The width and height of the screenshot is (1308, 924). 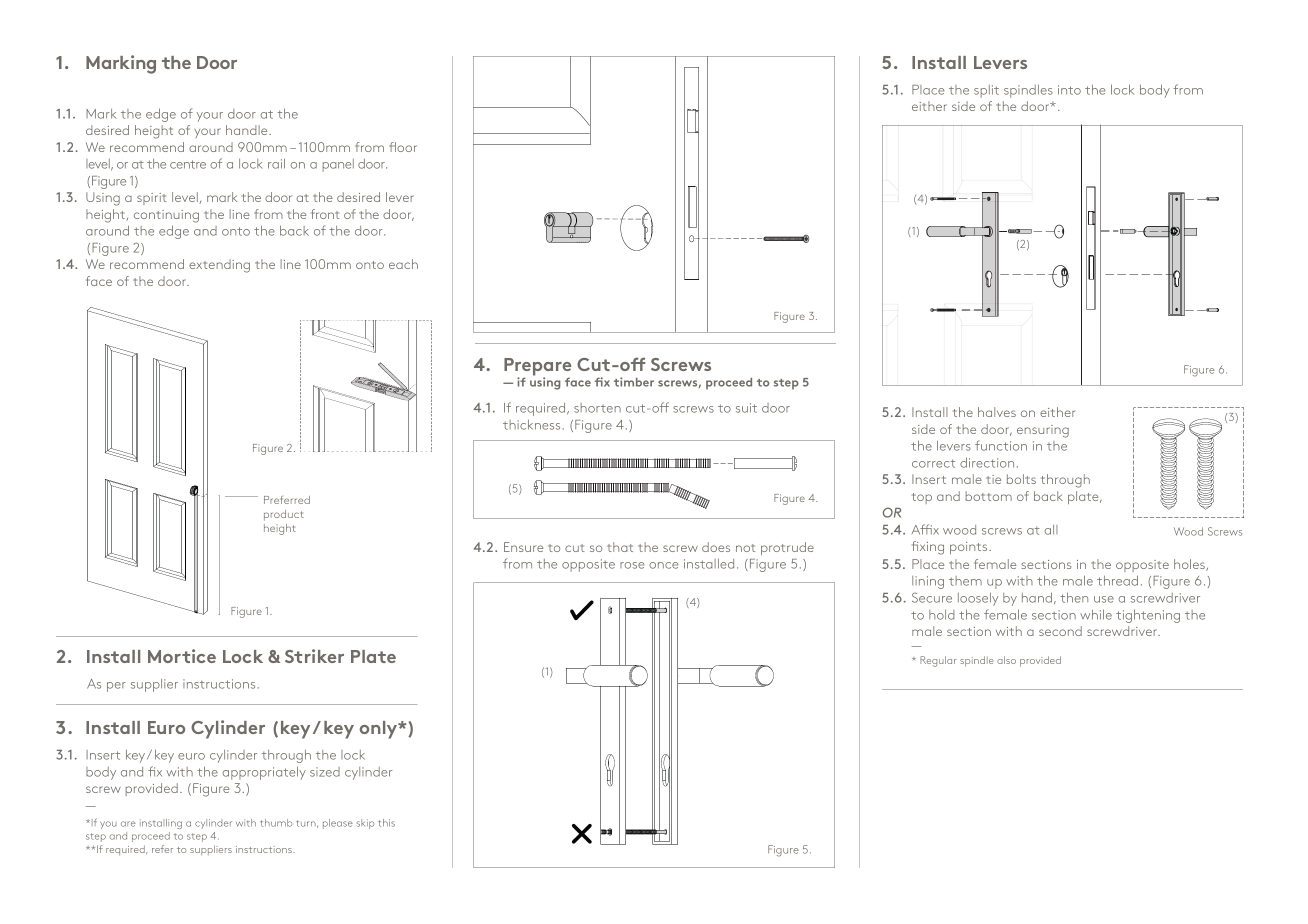 What do you see at coordinates (325, 772) in the screenshot?
I see `sized` at bounding box center [325, 772].
